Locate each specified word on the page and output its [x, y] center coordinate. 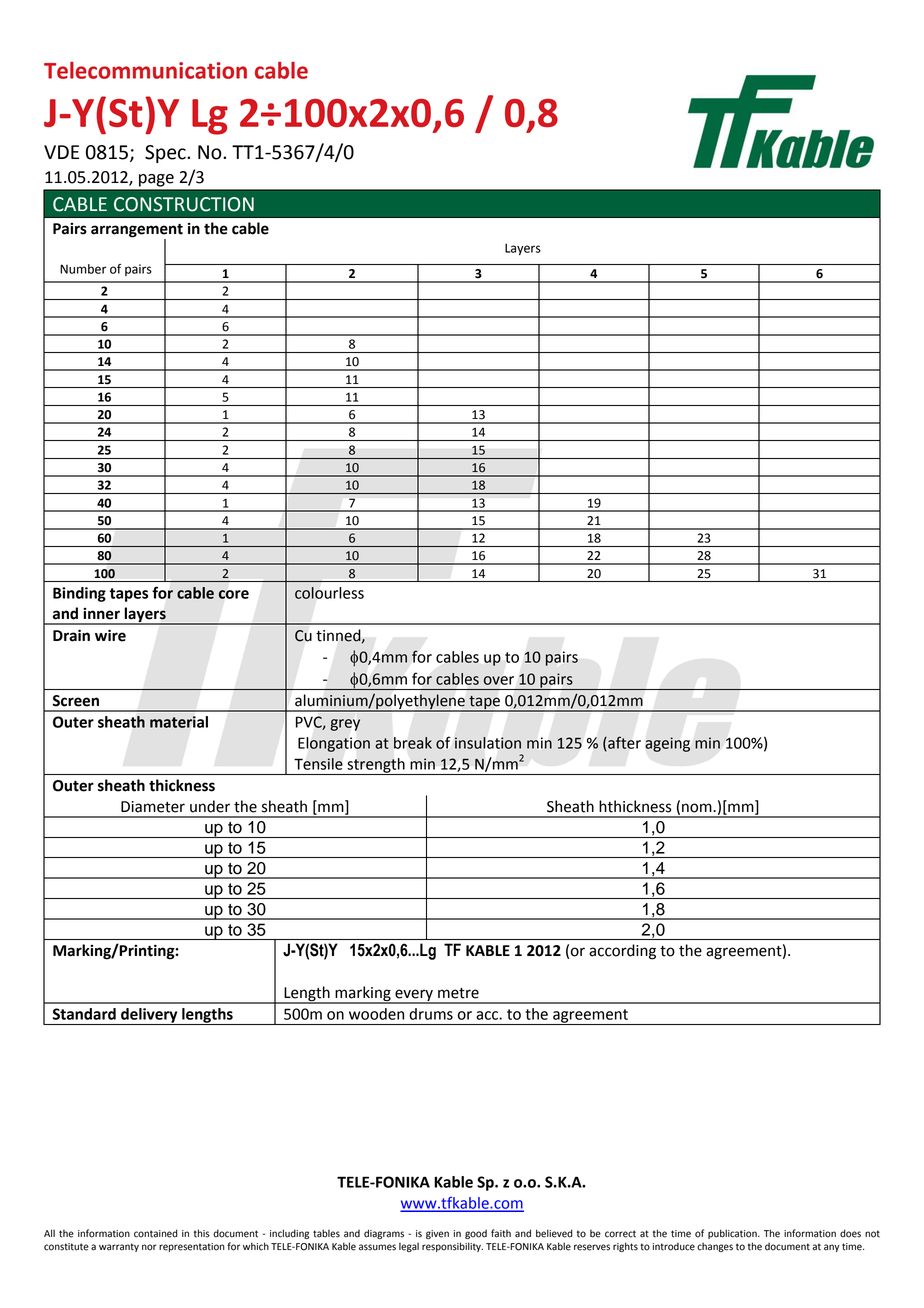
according [622, 952]
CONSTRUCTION [184, 204]
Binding [79, 594]
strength [376, 766]
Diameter [153, 807]
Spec [166, 154]
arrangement [137, 232]
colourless [329, 593]
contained [156, 1233]
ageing [667, 744]
